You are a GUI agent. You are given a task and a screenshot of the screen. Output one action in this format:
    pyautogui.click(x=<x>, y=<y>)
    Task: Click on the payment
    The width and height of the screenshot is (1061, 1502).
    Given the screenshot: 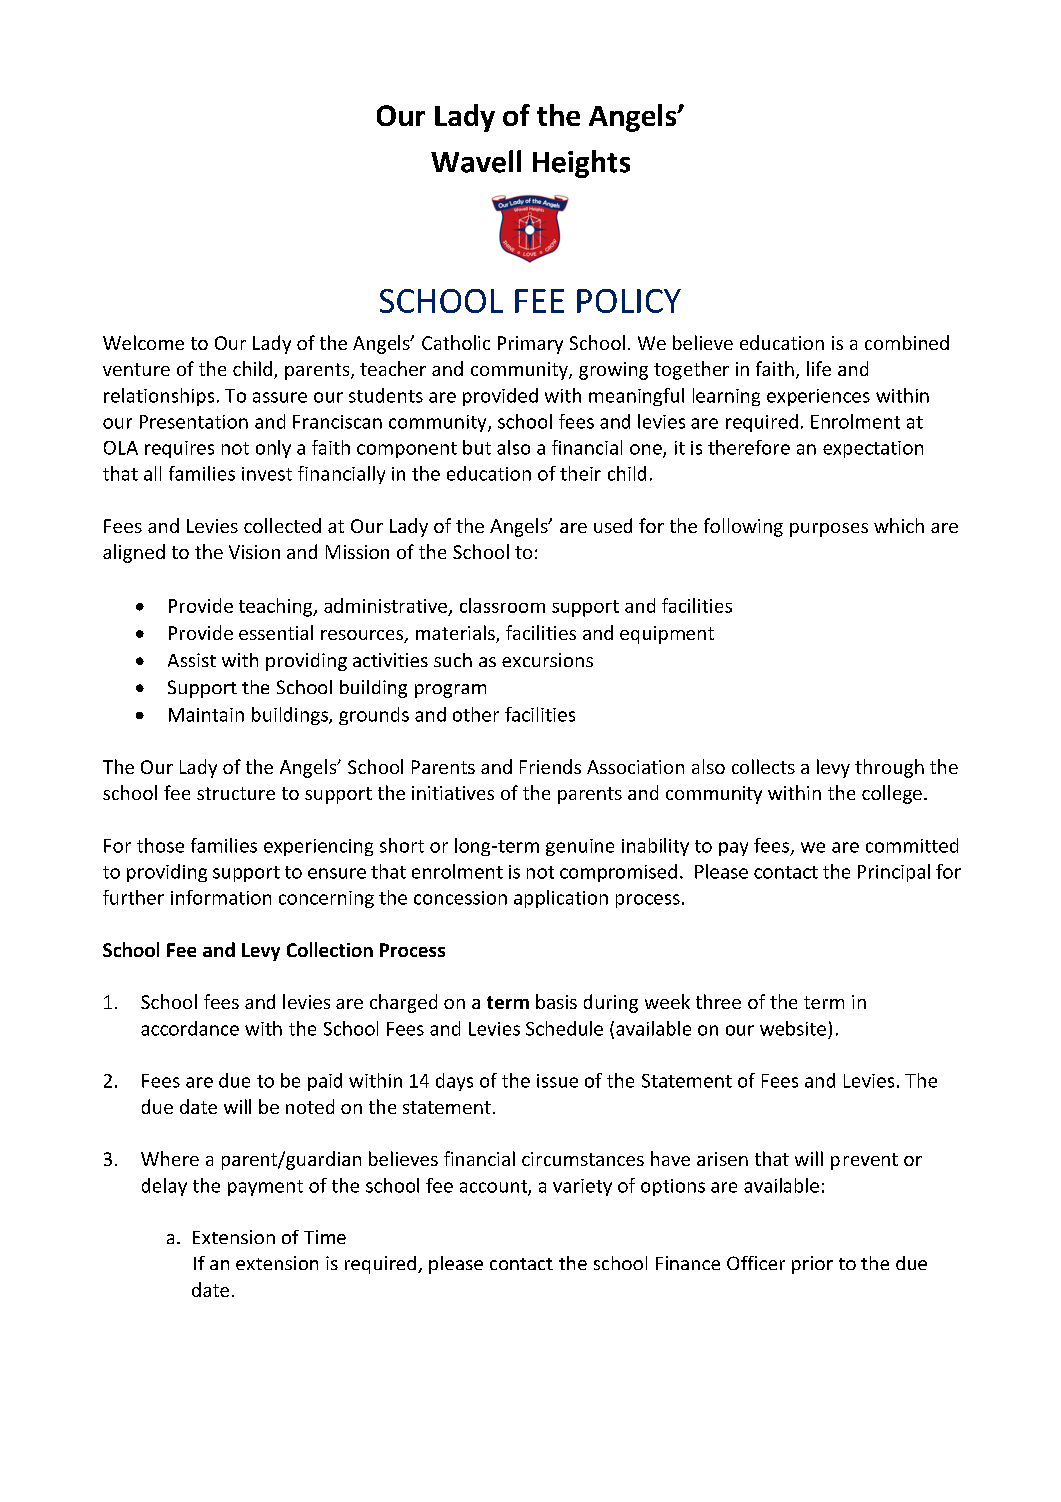 What is the action you would take?
    pyautogui.click(x=265, y=1188)
